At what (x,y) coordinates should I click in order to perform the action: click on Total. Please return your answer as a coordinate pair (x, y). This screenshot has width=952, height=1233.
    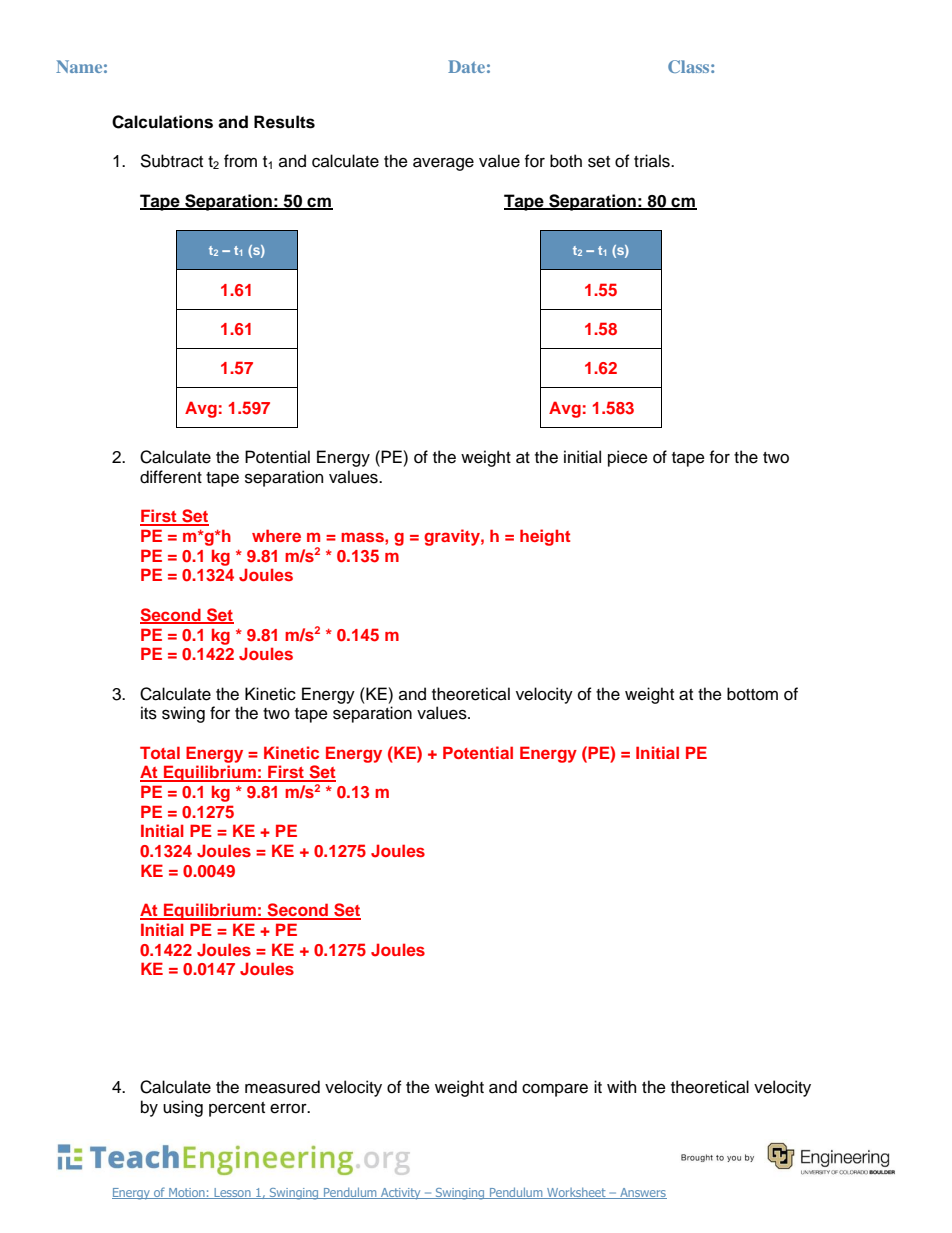
    Looking at the image, I should click on (160, 752).
